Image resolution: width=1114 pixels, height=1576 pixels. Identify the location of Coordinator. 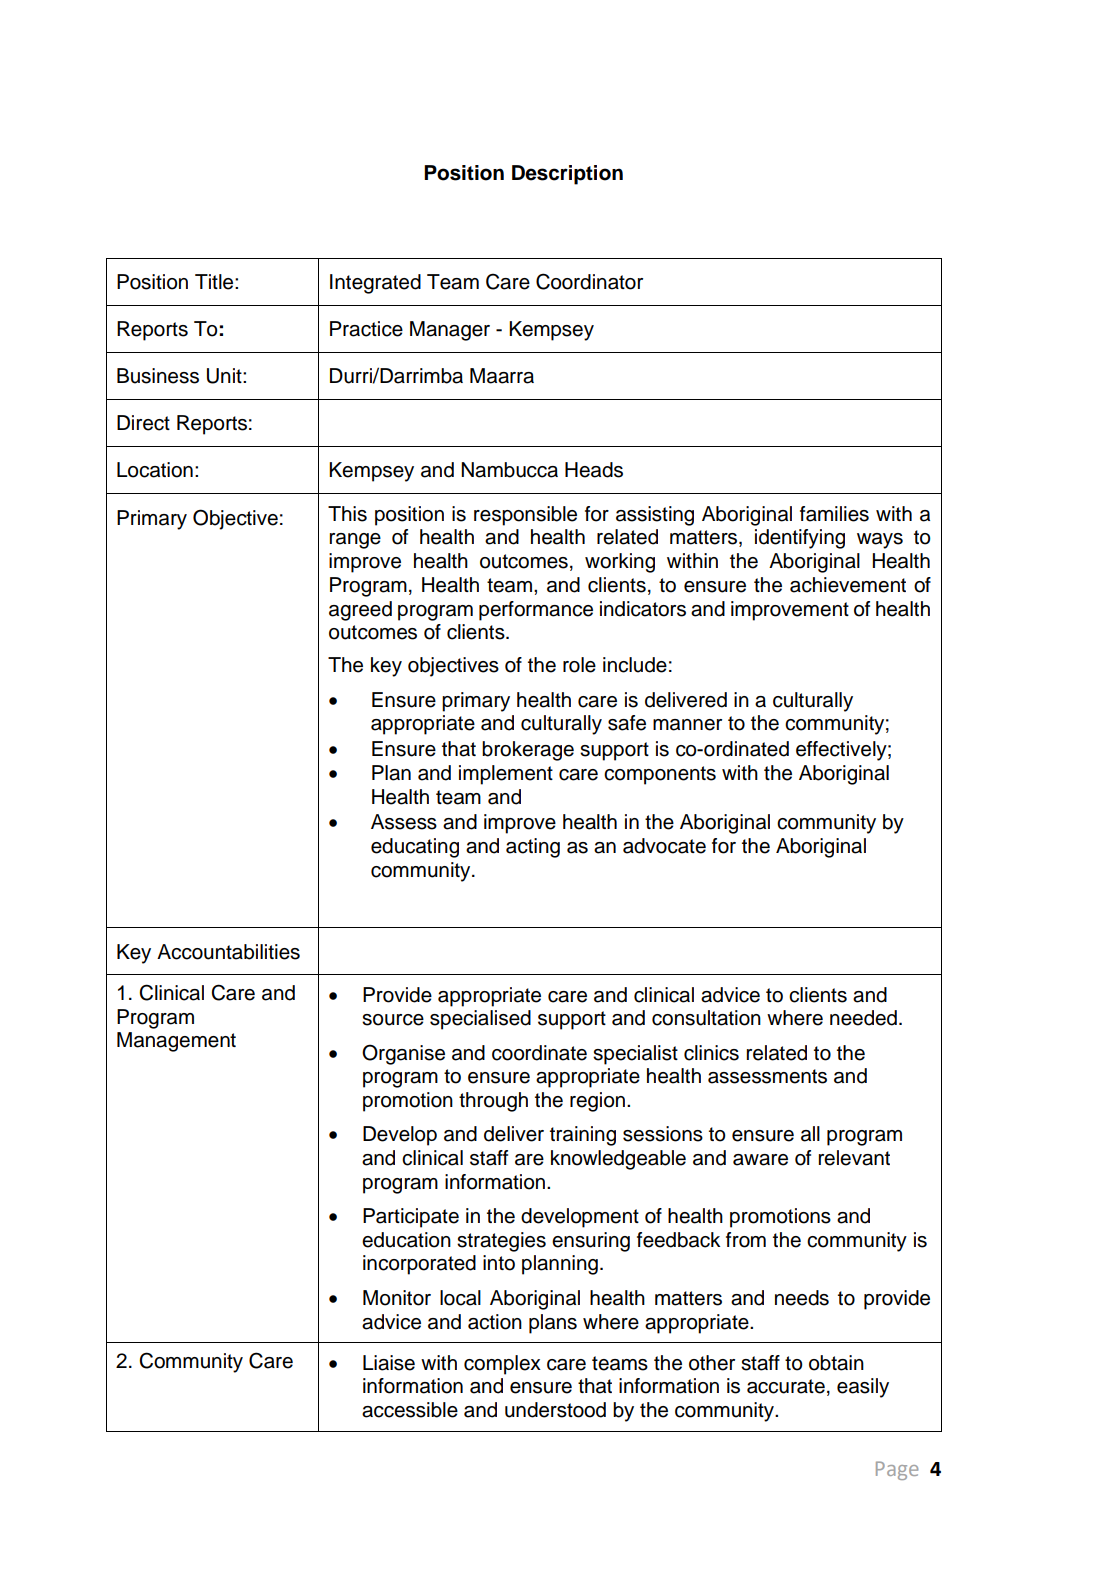
(589, 281).
